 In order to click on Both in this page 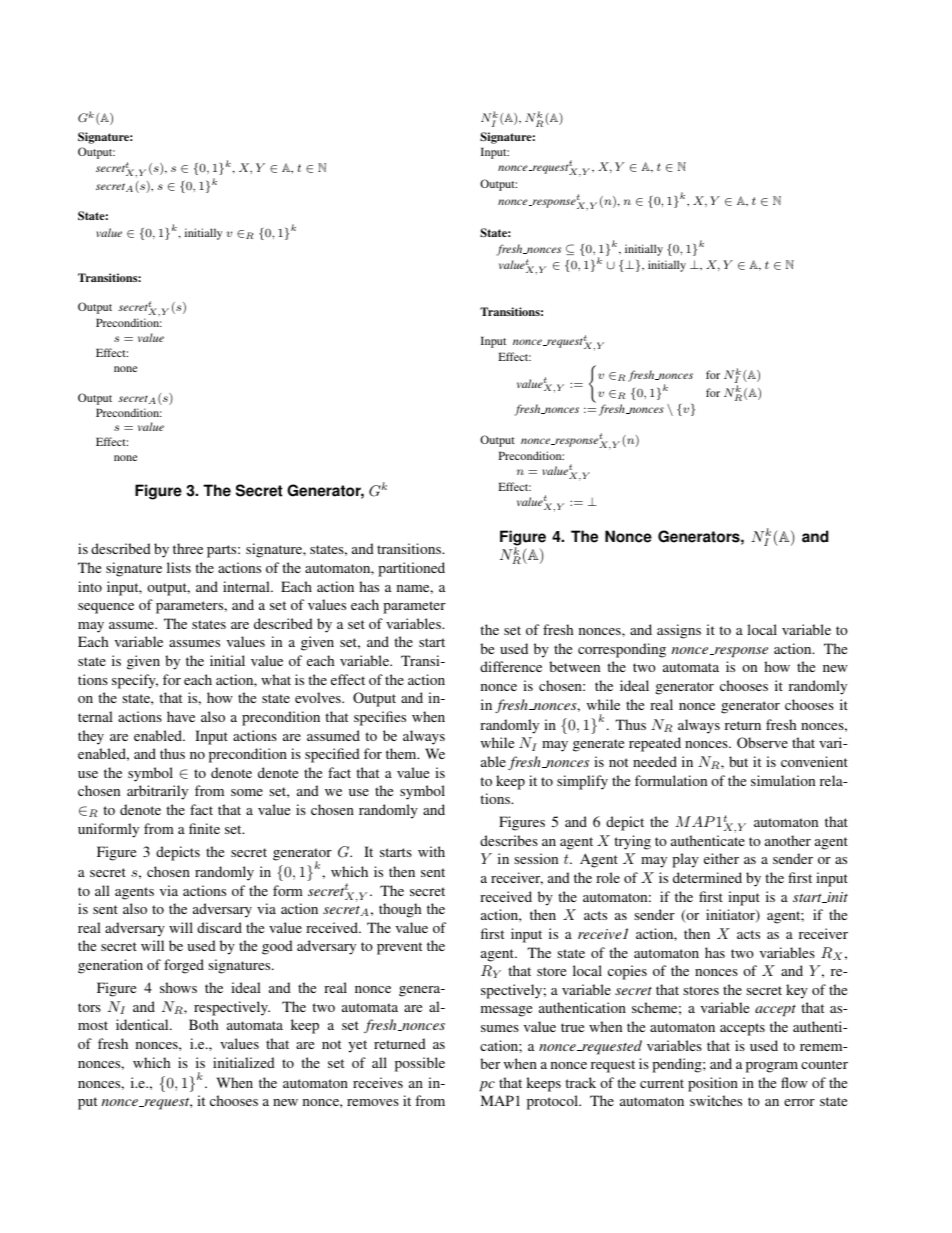, I will do `click(203, 1024)`.
